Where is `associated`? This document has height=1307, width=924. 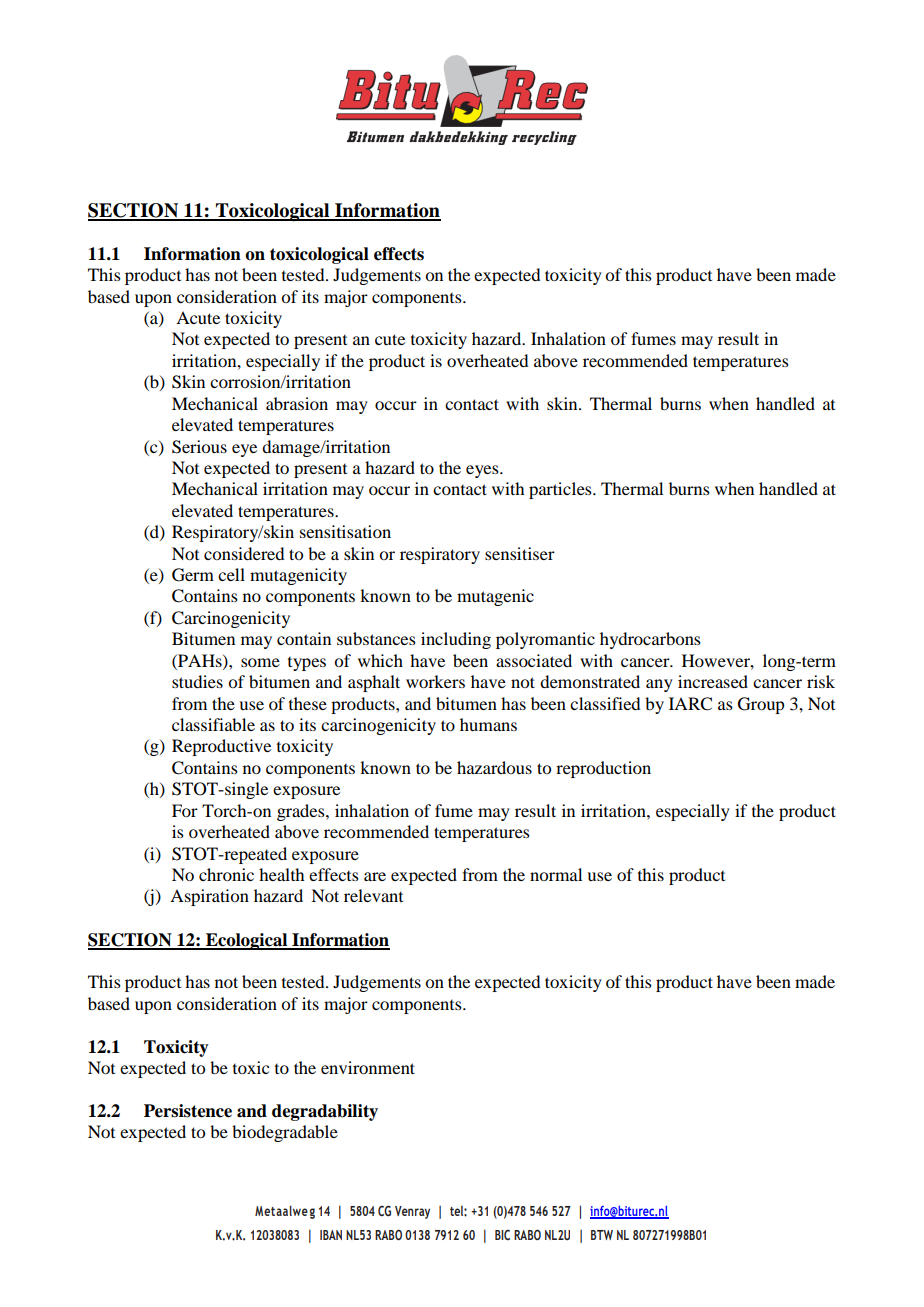 associated is located at coordinates (534, 660).
